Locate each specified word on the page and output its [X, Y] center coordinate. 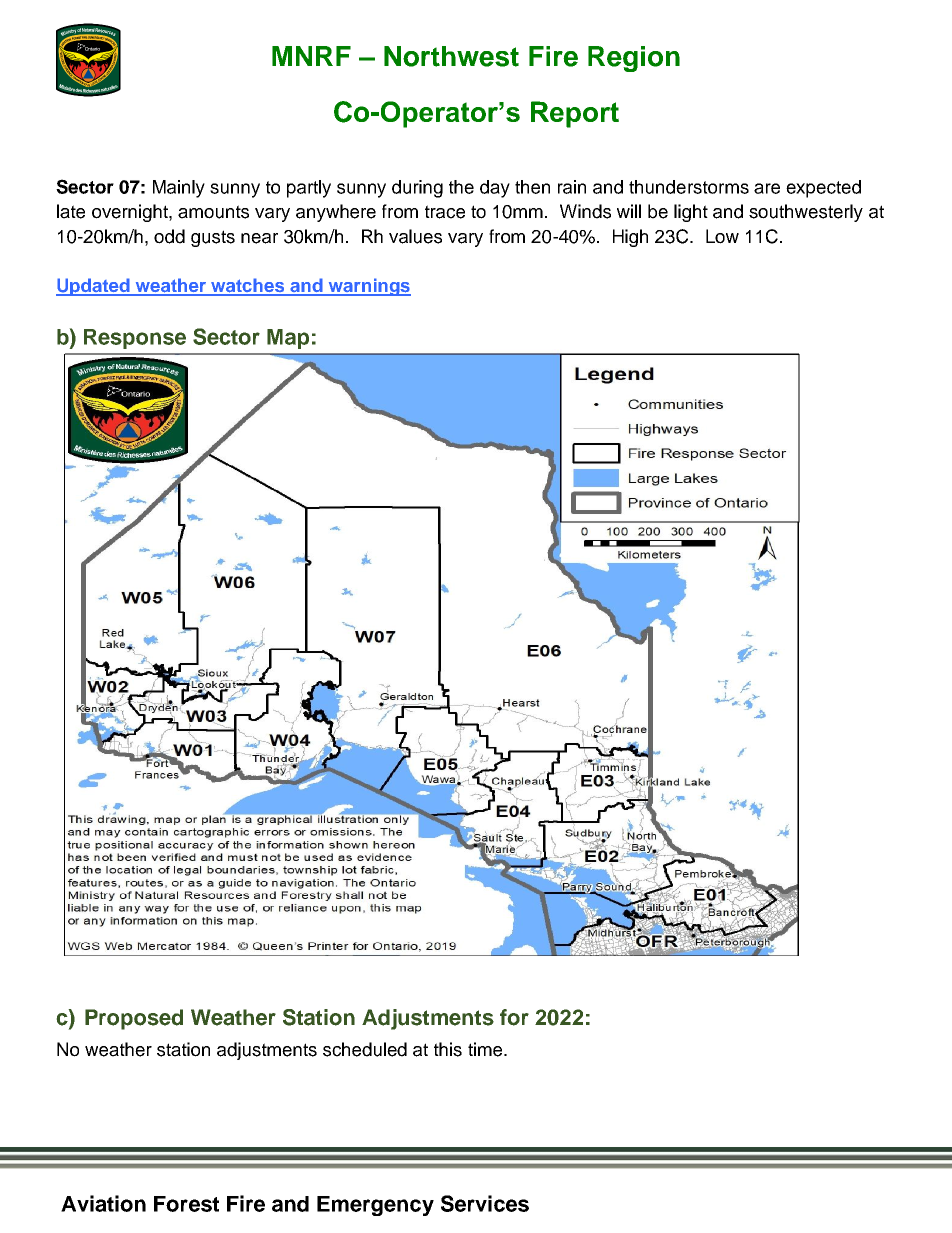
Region [634, 59]
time [486, 1049]
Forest [186, 1204]
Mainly [179, 189]
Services [485, 1203]
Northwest [451, 56]
